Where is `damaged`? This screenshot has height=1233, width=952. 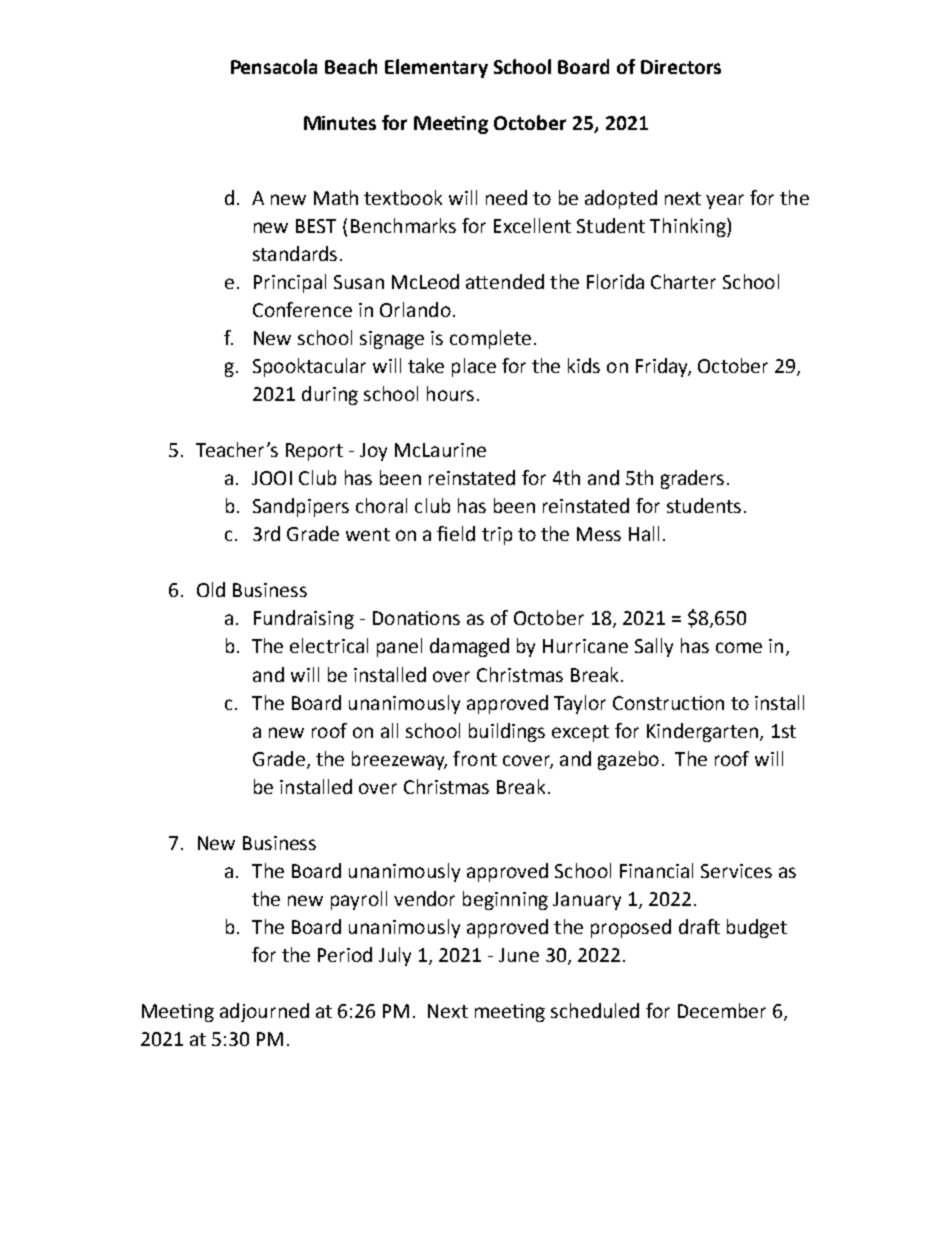 damaged is located at coordinates (469, 647).
